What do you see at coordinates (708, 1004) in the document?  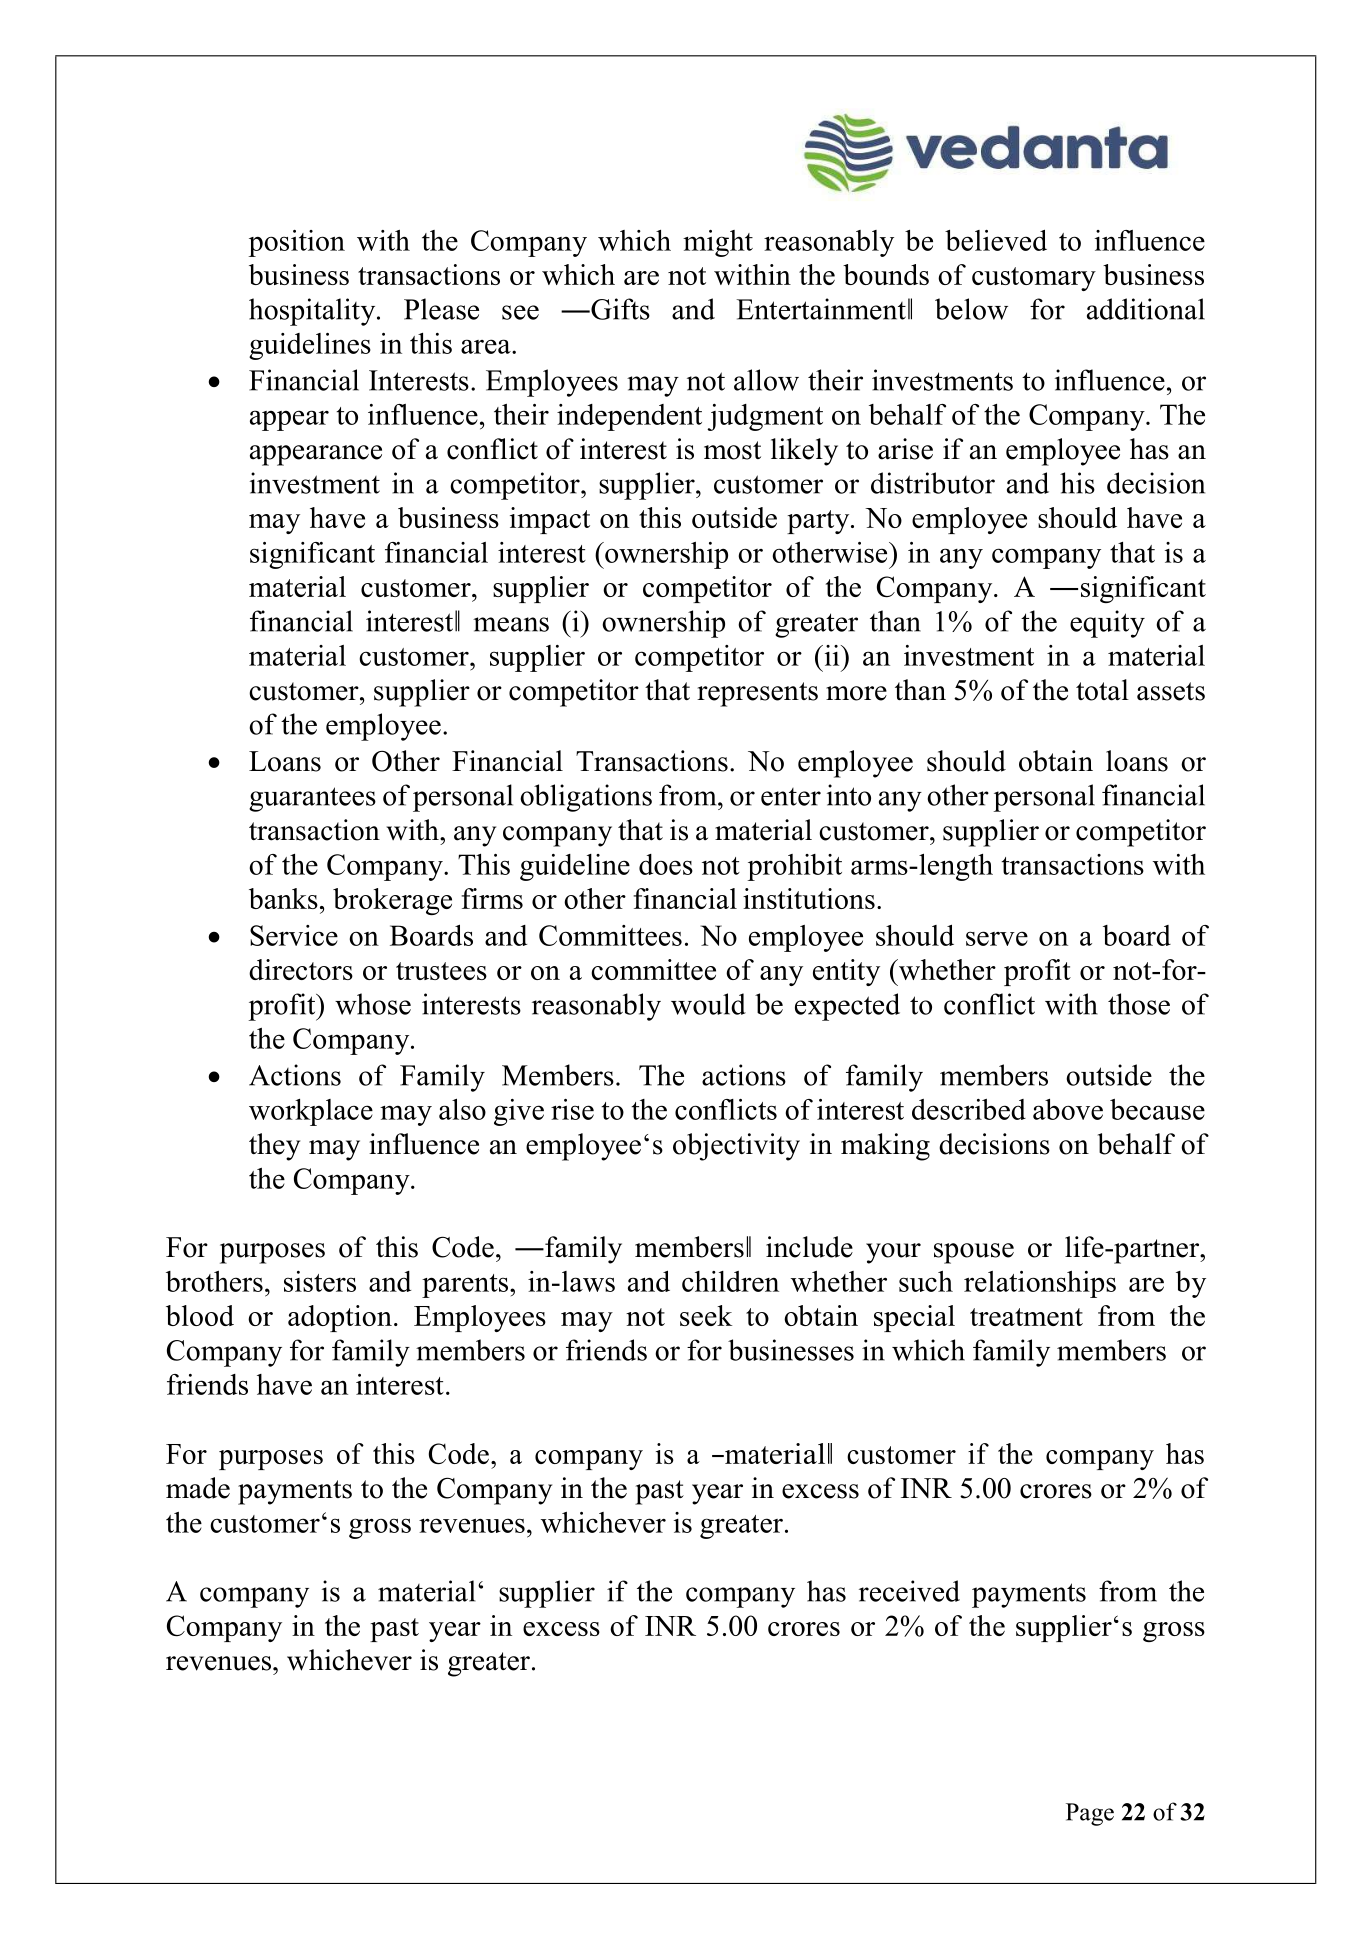 I see `would` at bounding box center [708, 1004].
